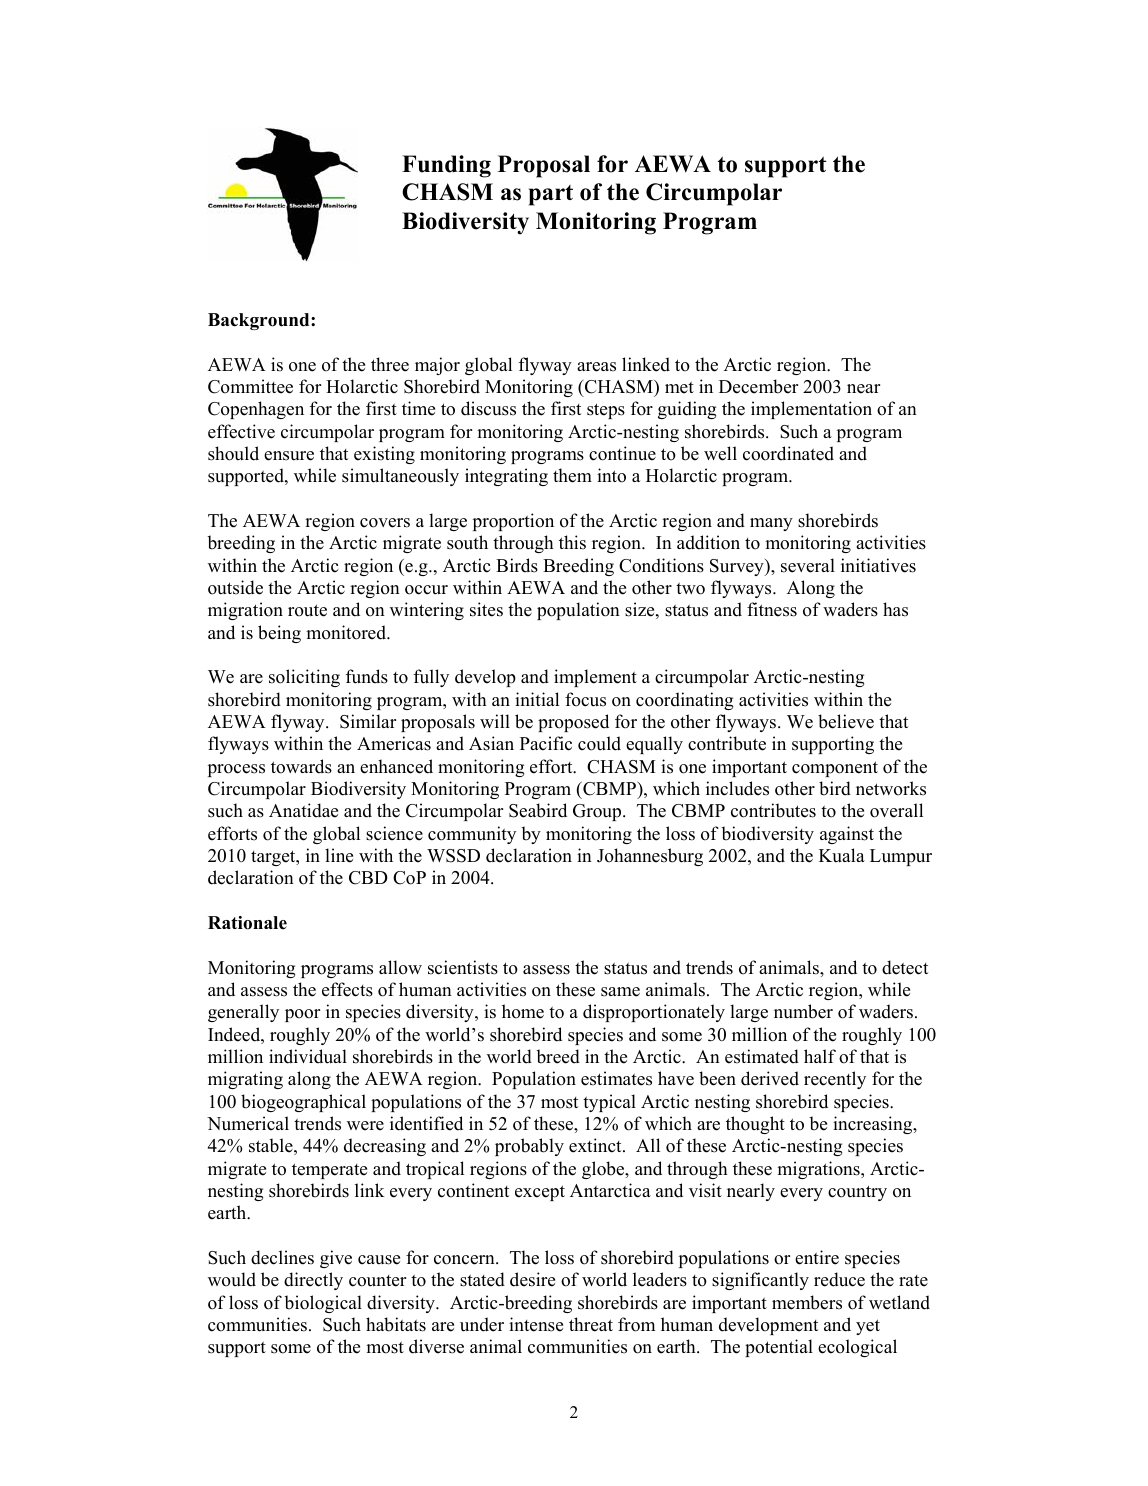 Image resolution: width=1148 pixels, height=1486 pixels. Describe the element at coordinates (591, 1324) in the screenshot. I see `threat` at that location.
